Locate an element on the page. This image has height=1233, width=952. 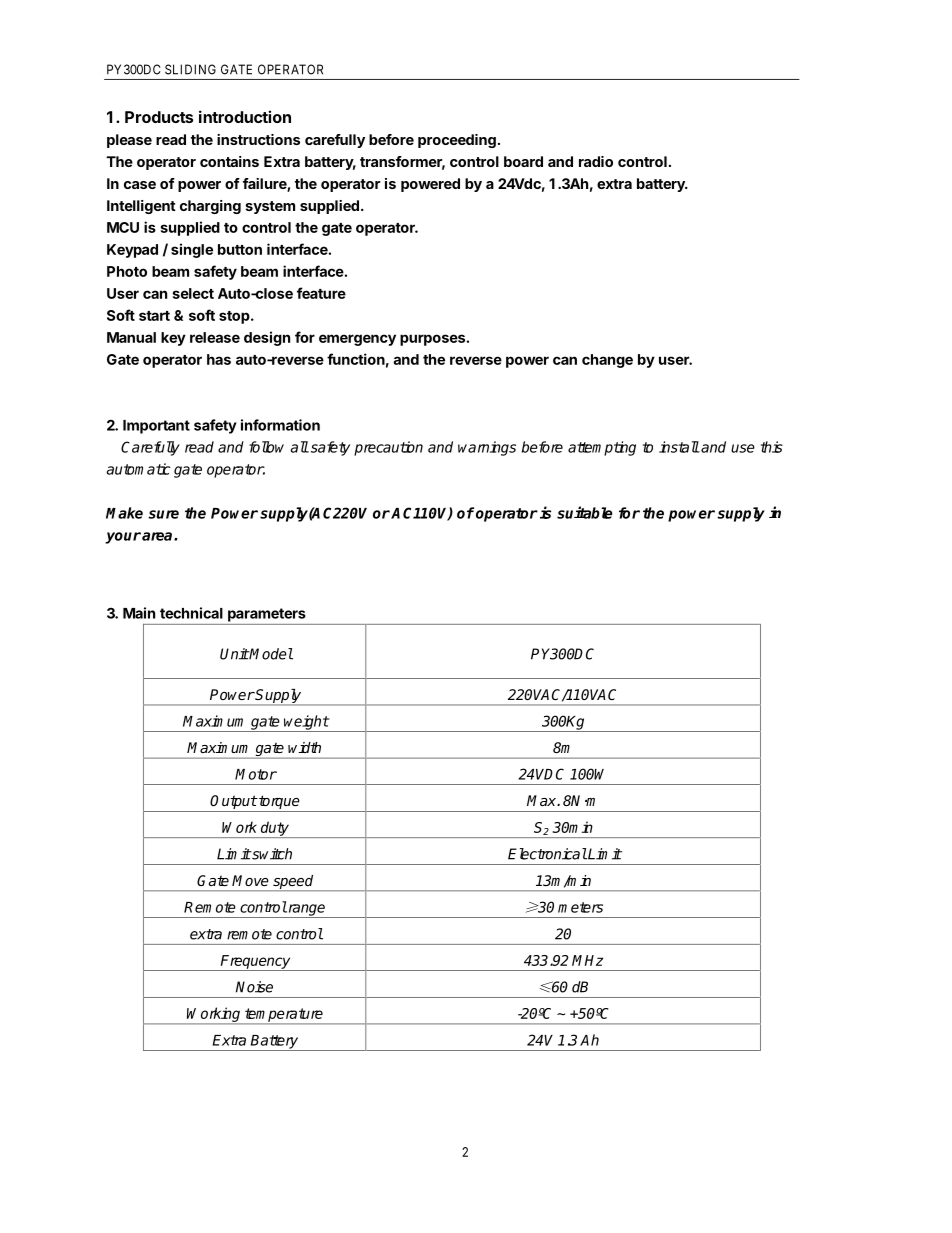
SLIDING is located at coordinates (190, 69).
